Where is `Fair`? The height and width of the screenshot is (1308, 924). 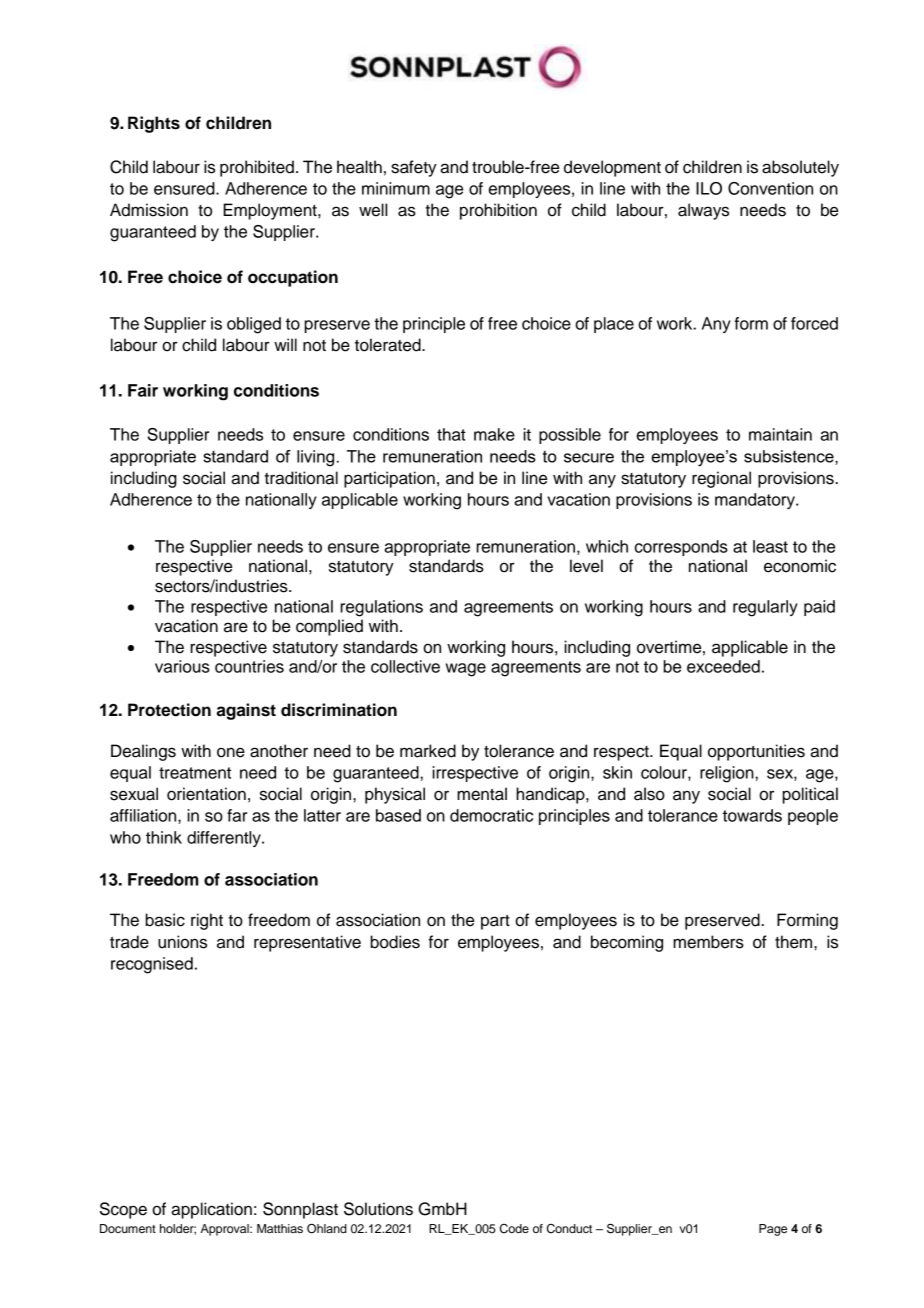 Fair is located at coordinates (143, 390).
